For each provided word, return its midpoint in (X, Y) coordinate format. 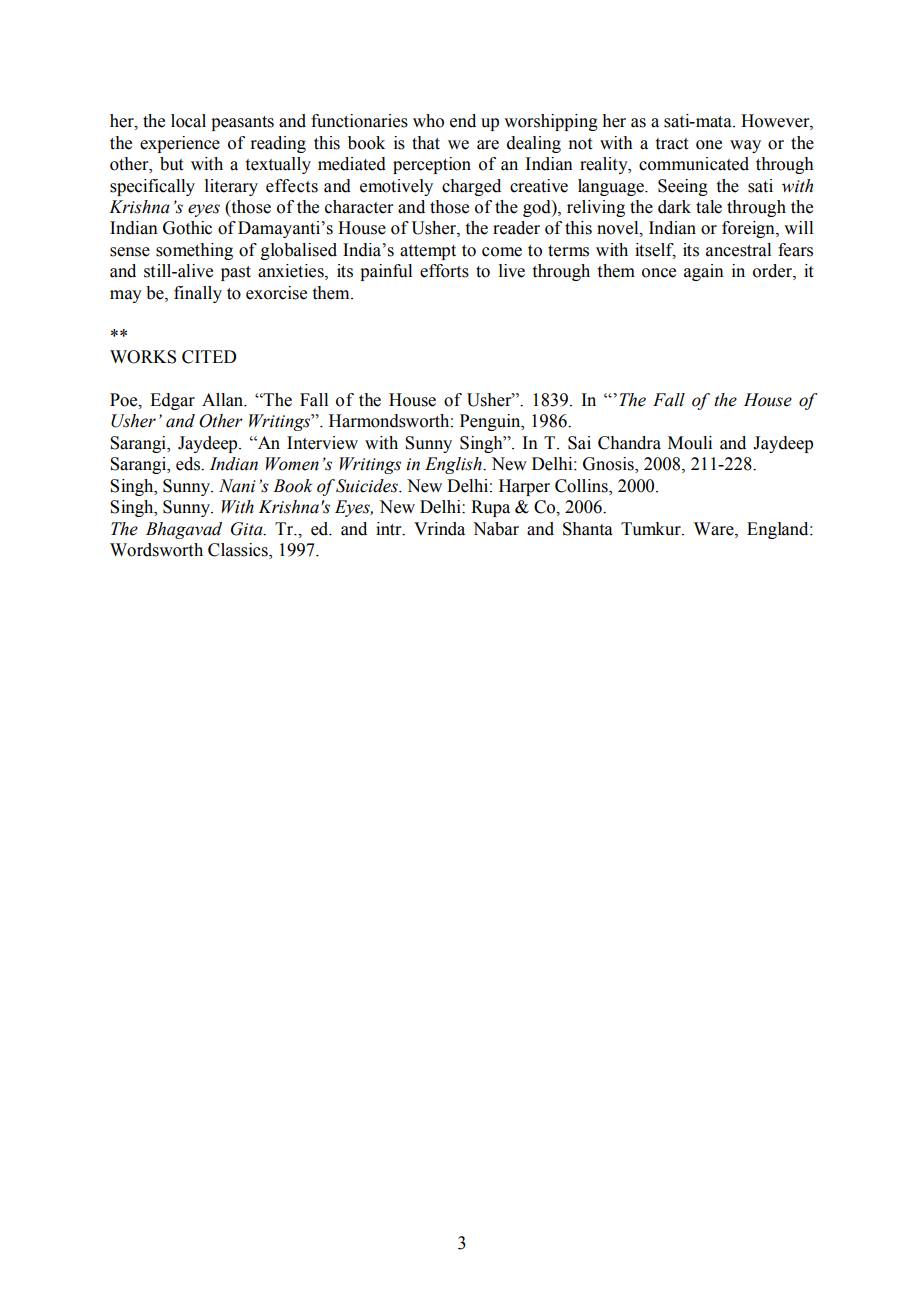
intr (390, 529)
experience (180, 144)
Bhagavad (184, 530)
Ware (715, 529)
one (709, 145)
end (463, 121)
